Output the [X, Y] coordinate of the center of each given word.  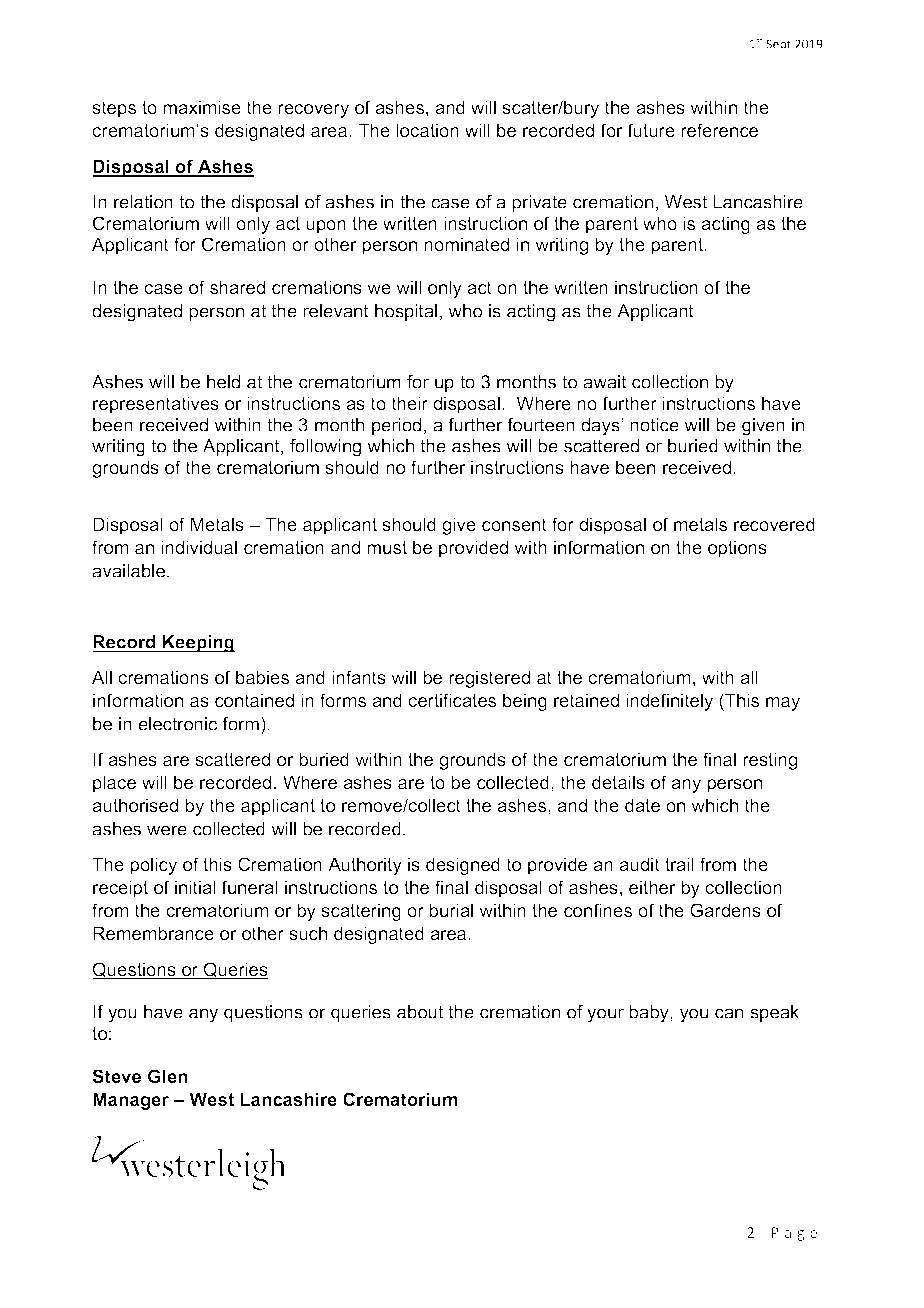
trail [679, 864]
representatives [156, 405]
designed [463, 866]
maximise [202, 107]
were [167, 830]
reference [719, 130]
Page [794, 1234]
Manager [131, 1101]
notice [654, 425]
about [420, 1012]
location [427, 130]
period [396, 426]
